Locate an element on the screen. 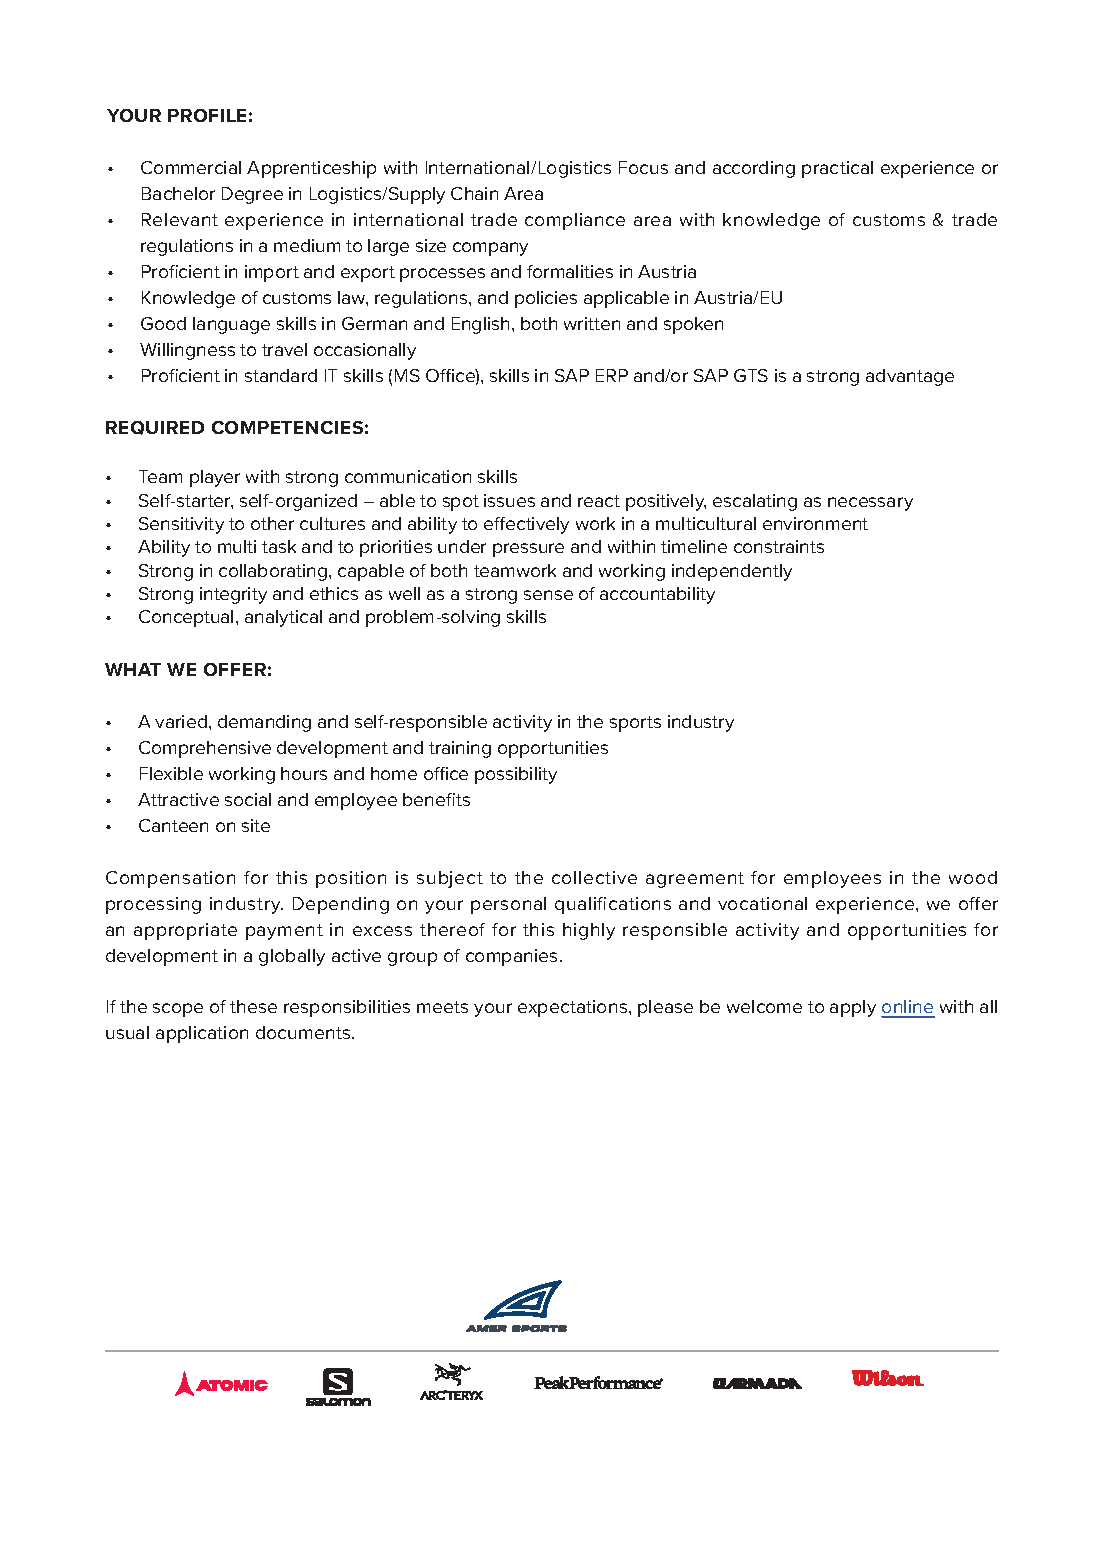  player is located at coordinates (215, 478).
